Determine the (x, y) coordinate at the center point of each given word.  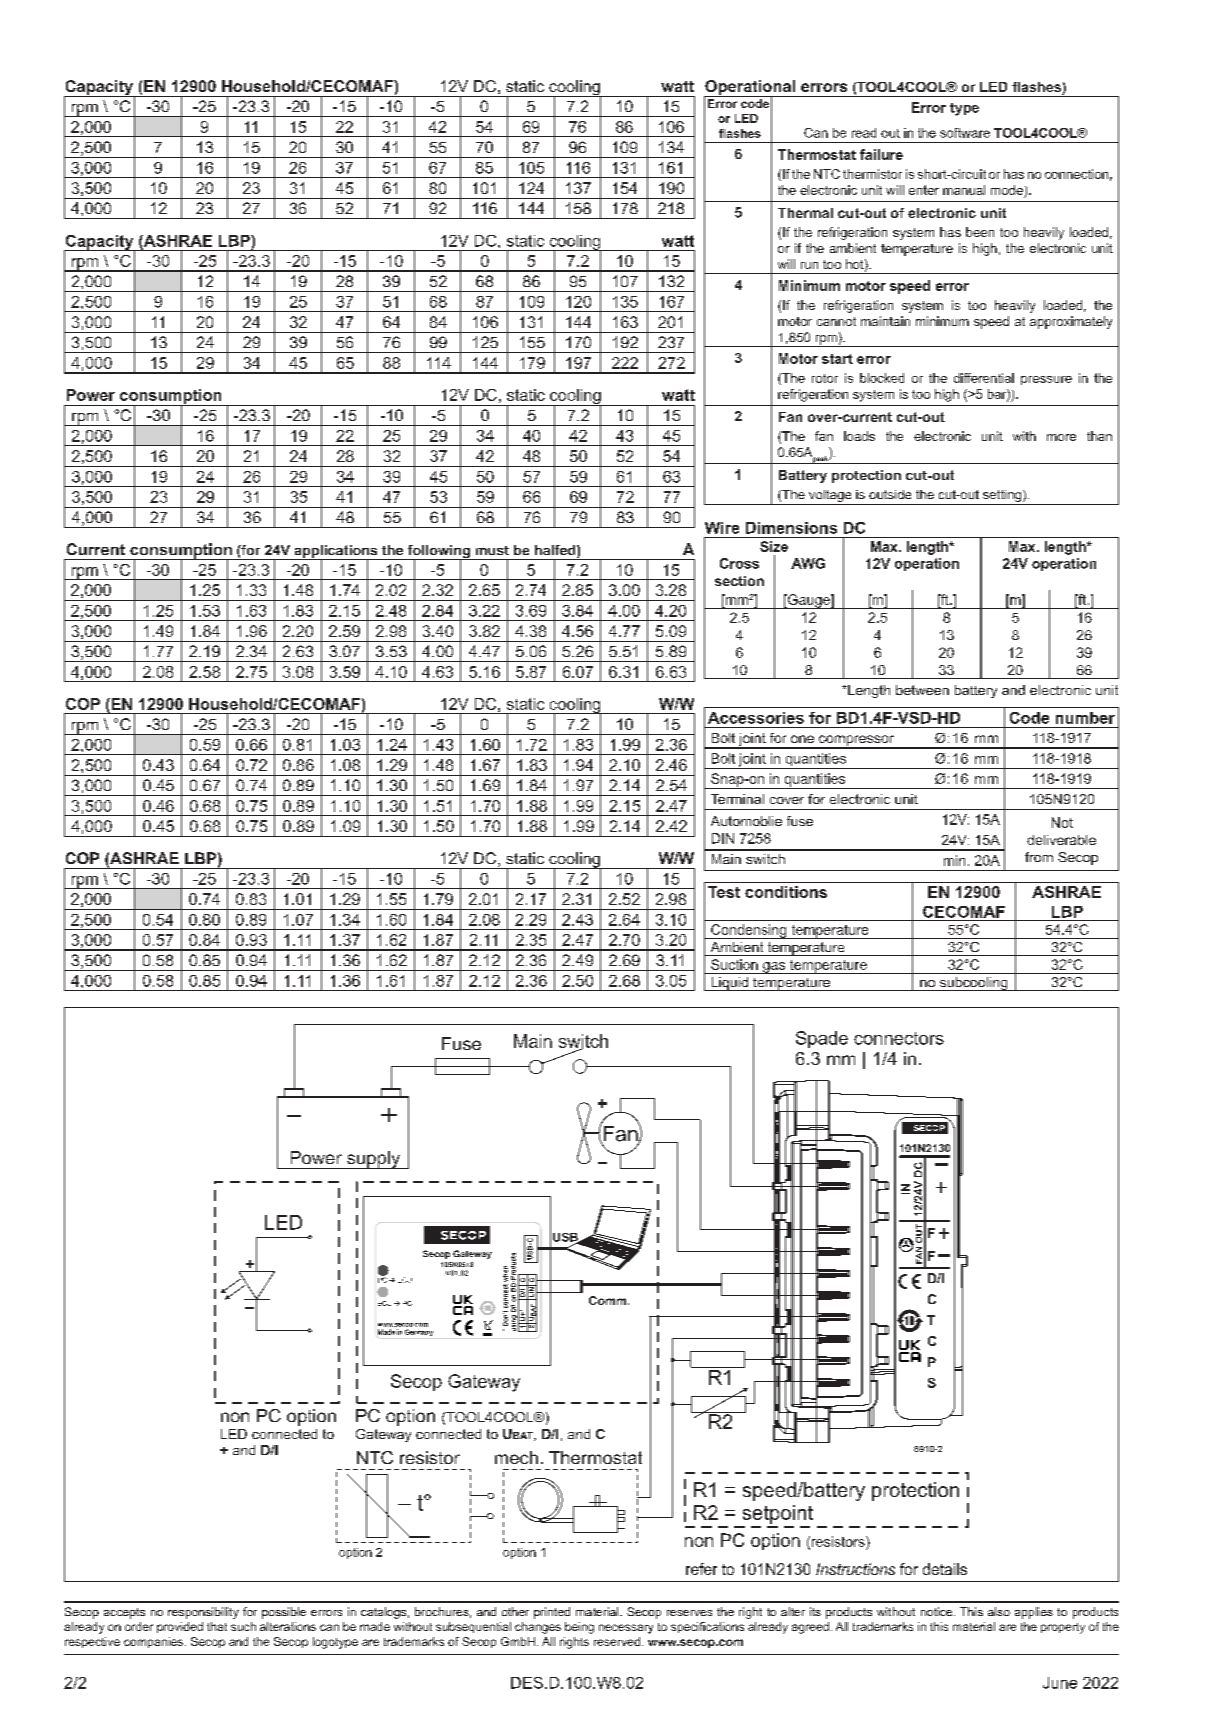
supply (374, 1160)
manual (964, 190)
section (739, 581)
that (217, 1626)
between (922, 690)
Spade (822, 1039)
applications (336, 553)
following (438, 553)
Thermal (805, 213)
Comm (609, 1300)
